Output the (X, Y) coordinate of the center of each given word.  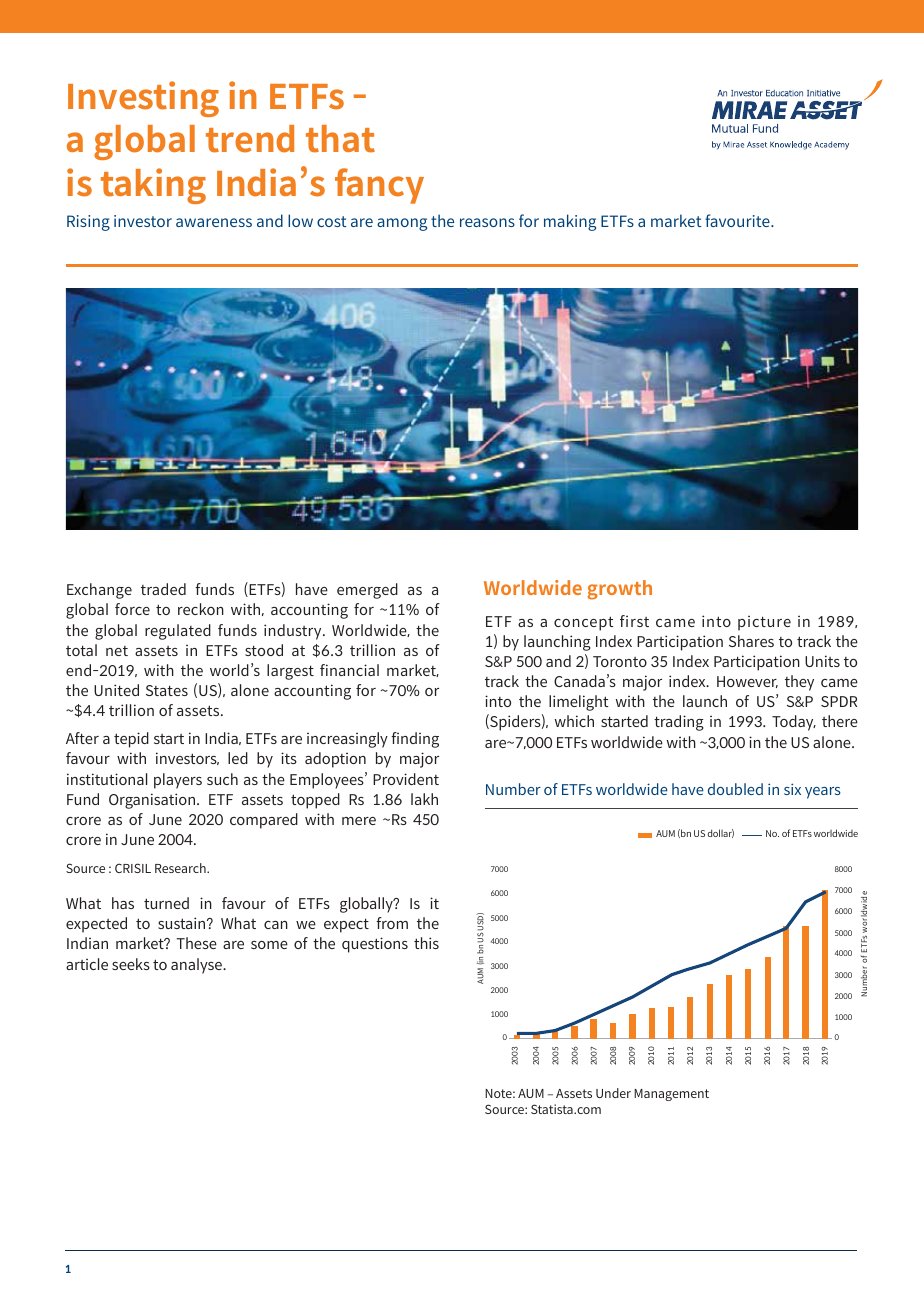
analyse (197, 966)
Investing (143, 99)
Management (671, 1095)
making (570, 222)
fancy (379, 186)
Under (613, 1093)
